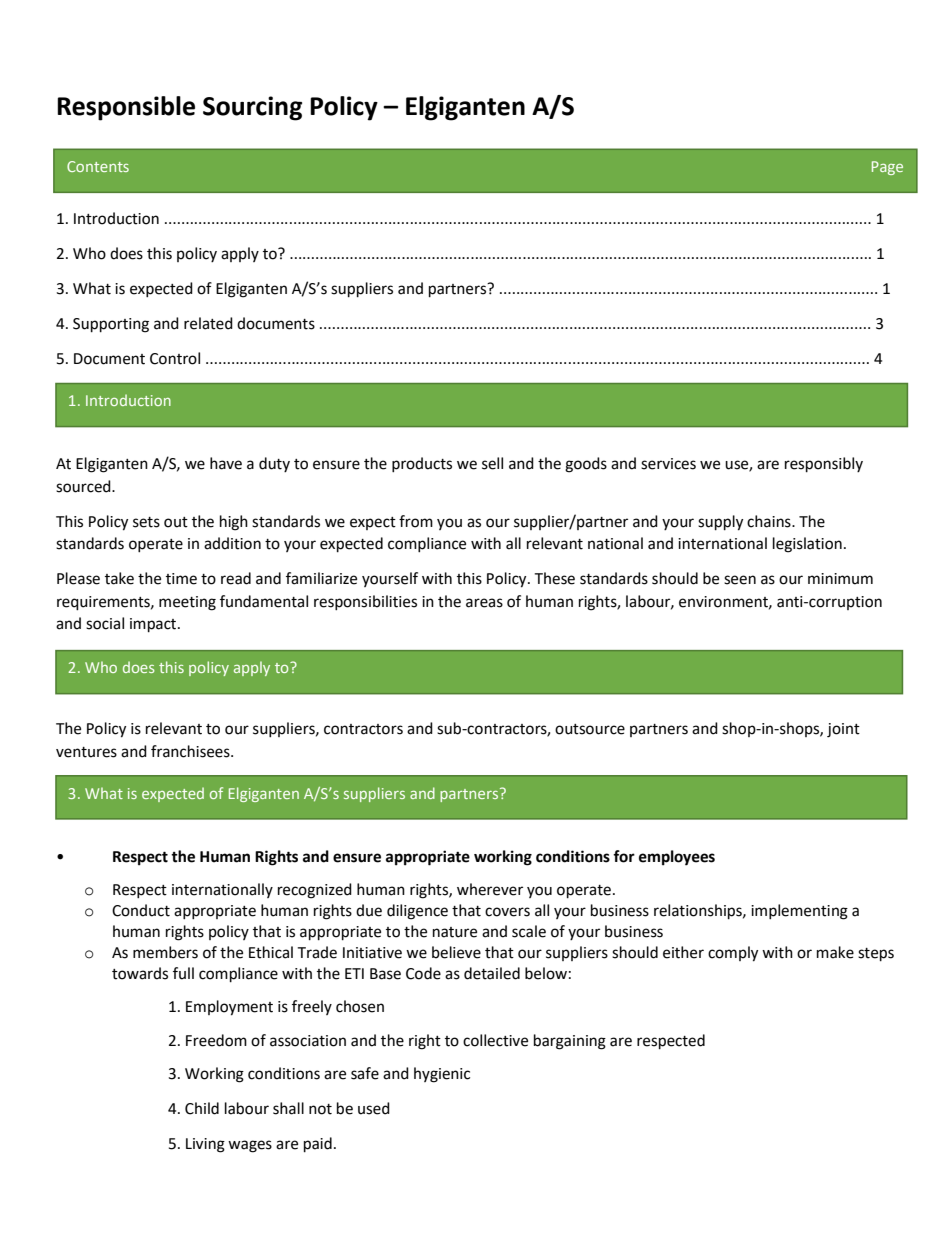  Describe the element at coordinates (126, 108) in the screenshot. I see `Responsible` at that location.
